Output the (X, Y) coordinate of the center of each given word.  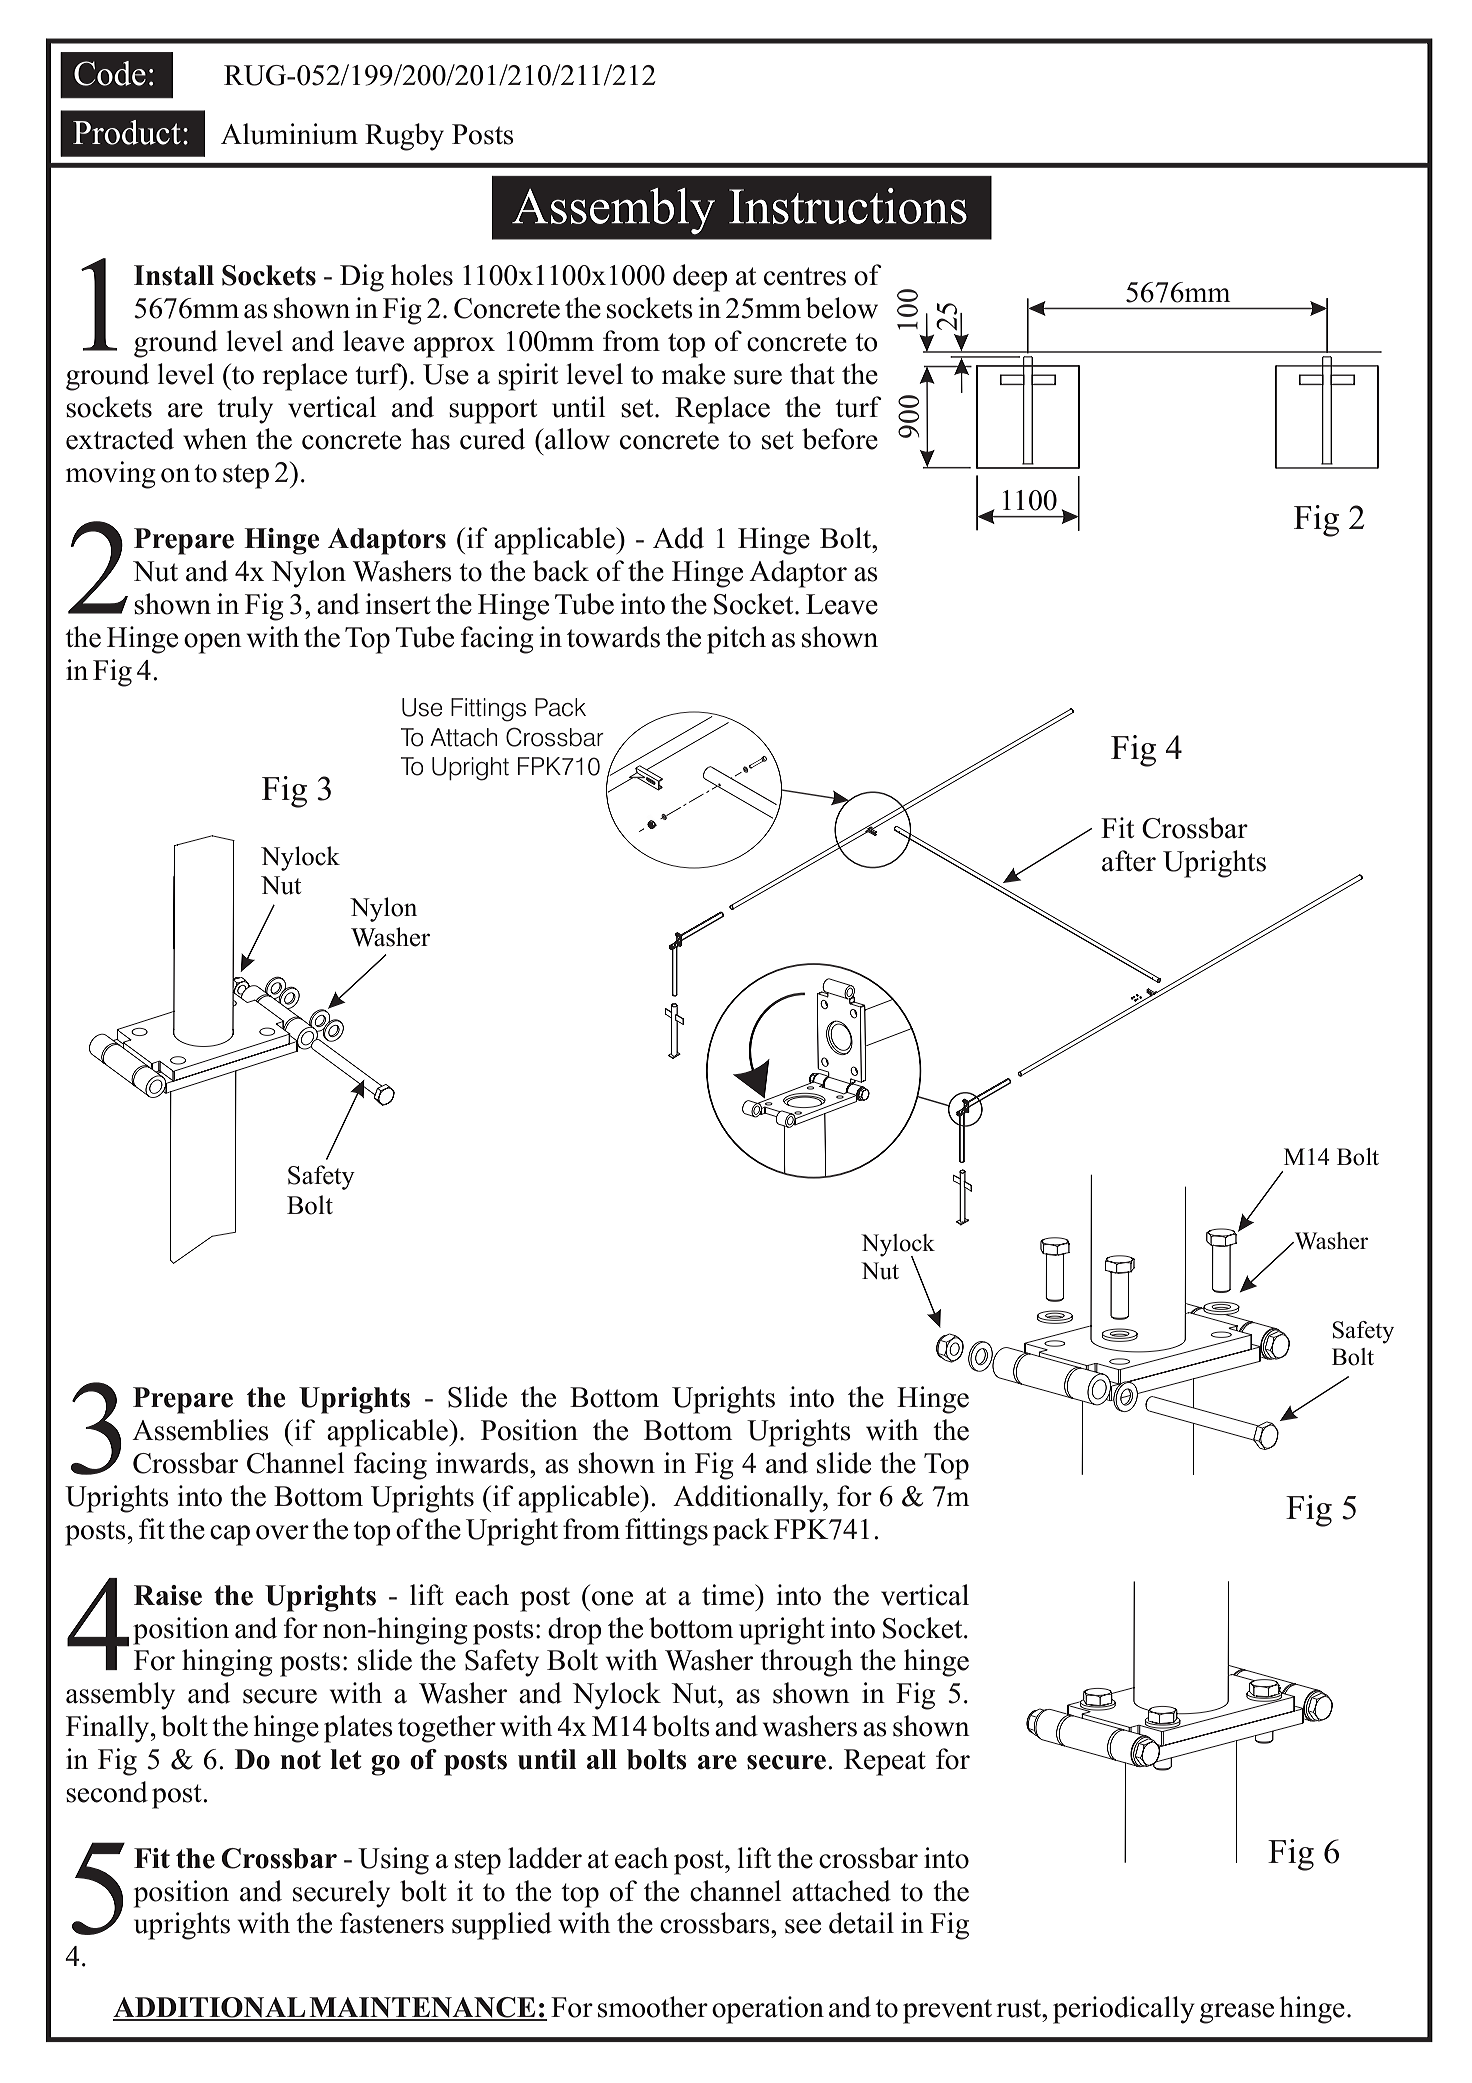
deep (700, 278)
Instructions (848, 206)
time (729, 1595)
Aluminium (289, 134)
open (213, 643)
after (1129, 861)
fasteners (392, 1923)
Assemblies (200, 1430)
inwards (483, 1463)
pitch (736, 640)
